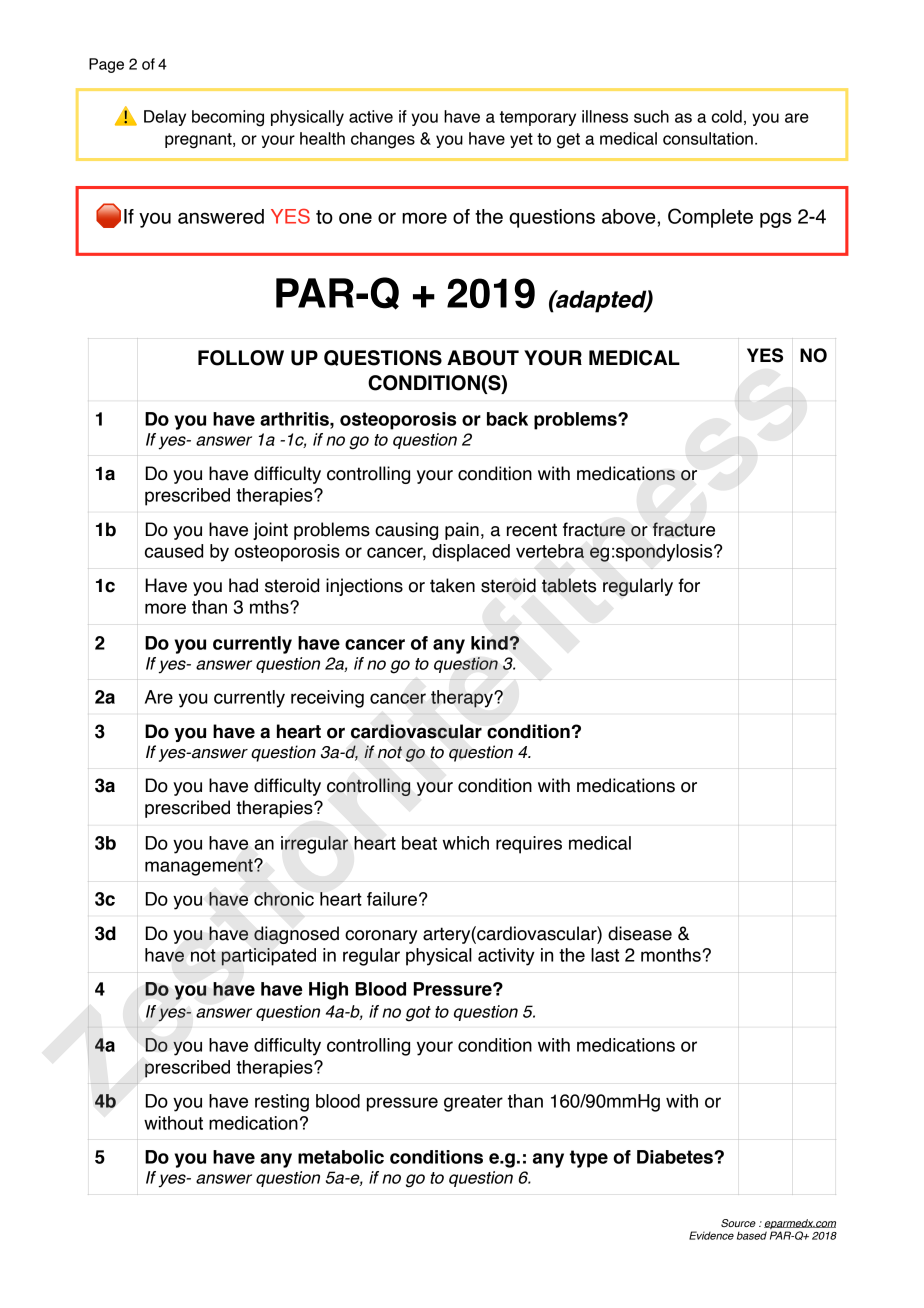 The image size is (924, 1308). What do you see at coordinates (392, 899) in the screenshot?
I see `failure` at bounding box center [392, 899].
